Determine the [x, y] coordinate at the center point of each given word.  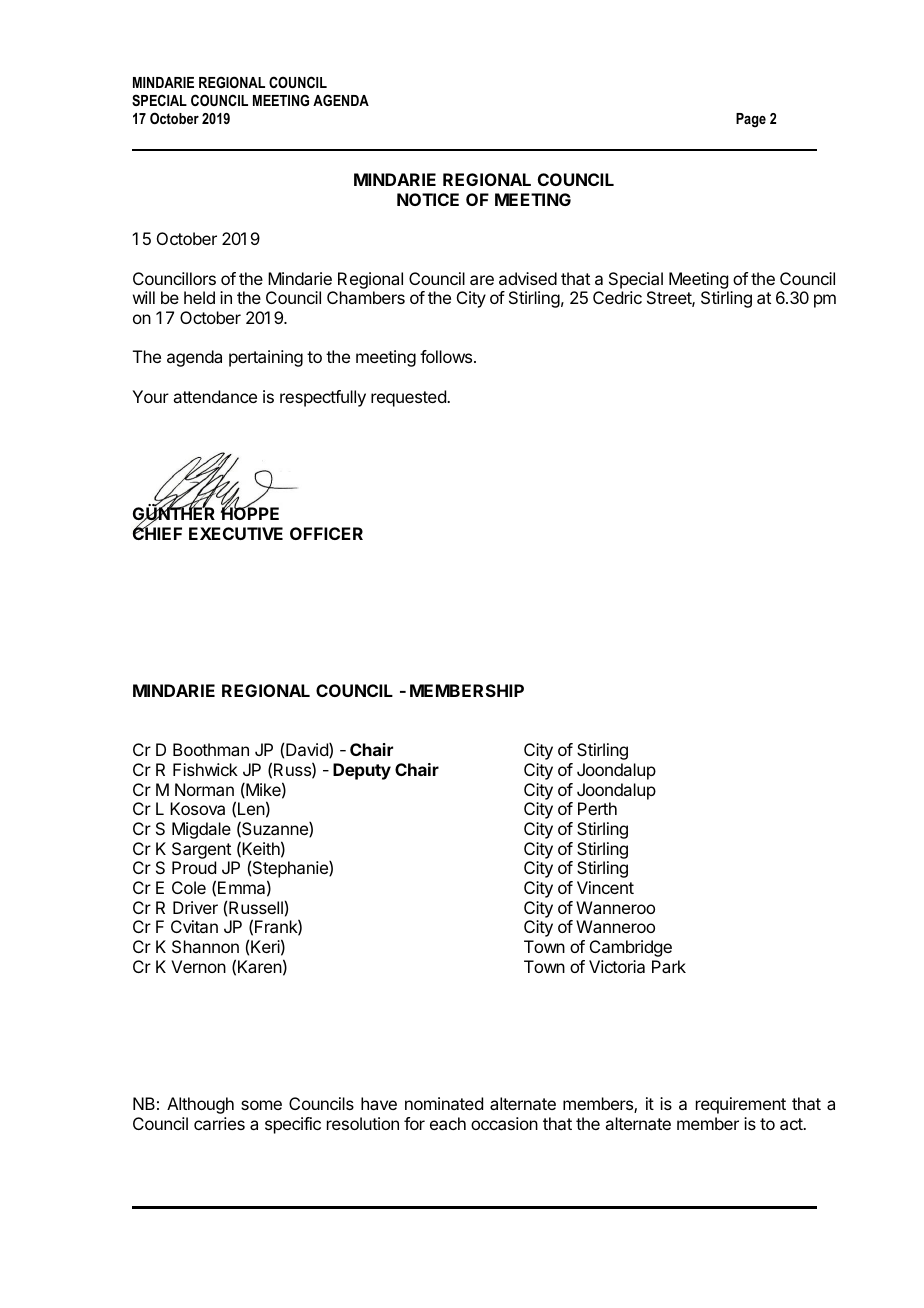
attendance [215, 396]
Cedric [617, 297]
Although [200, 1105]
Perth [597, 808]
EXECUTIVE [236, 533]
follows [446, 356]
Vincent [605, 887]
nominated [444, 1103]
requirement [741, 1105]
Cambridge [631, 948]
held [199, 297]
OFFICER [326, 533]
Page [751, 120]
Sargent [201, 850]
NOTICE [428, 199]
